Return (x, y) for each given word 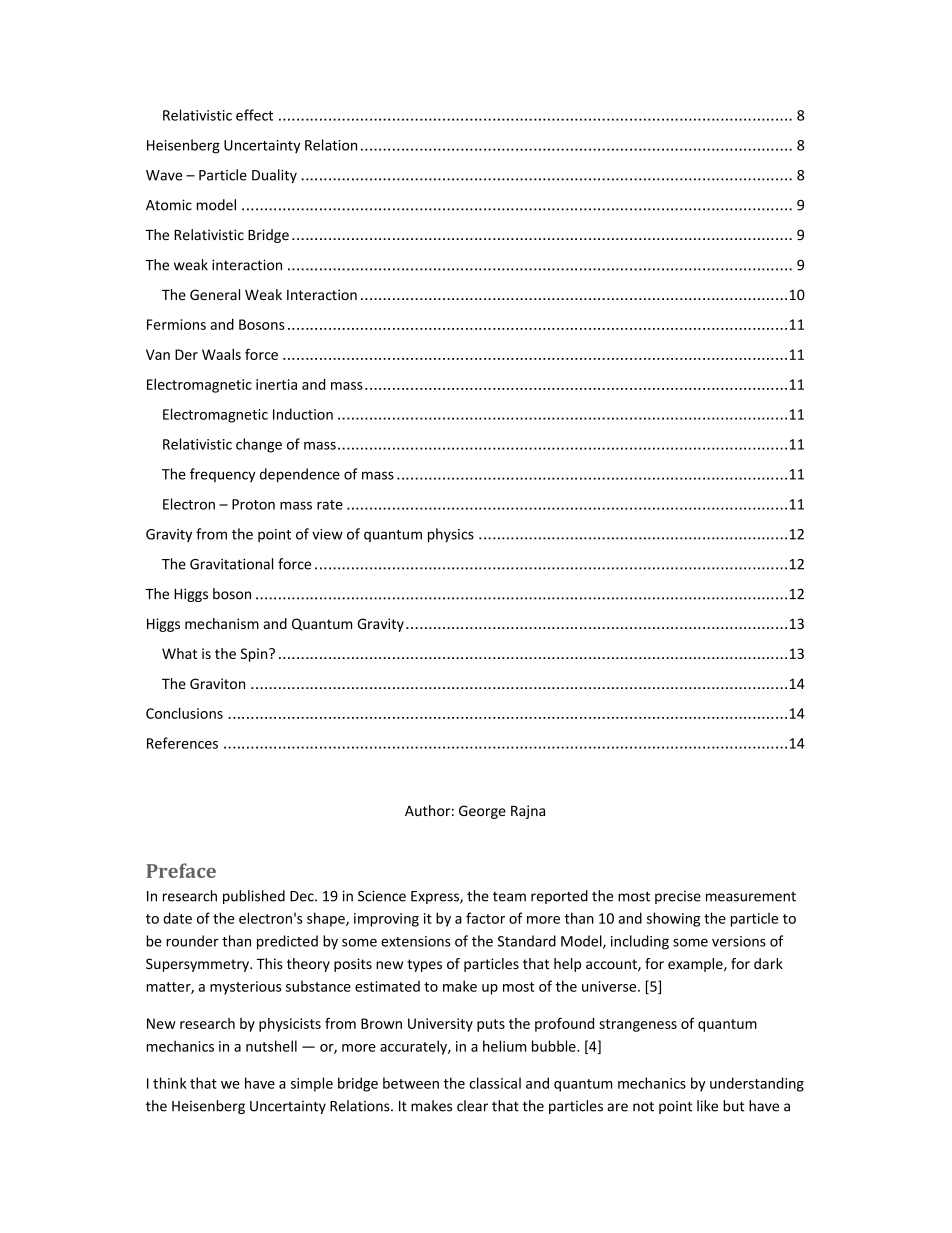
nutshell (271, 1046)
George (482, 812)
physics (451, 535)
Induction (303, 414)
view (327, 534)
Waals (221, 354)
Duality (274, 176)
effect (254, 115)
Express (436, 897)
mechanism (222, 623)
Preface (181, 870)
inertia (276, 384)
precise (678, 897)
